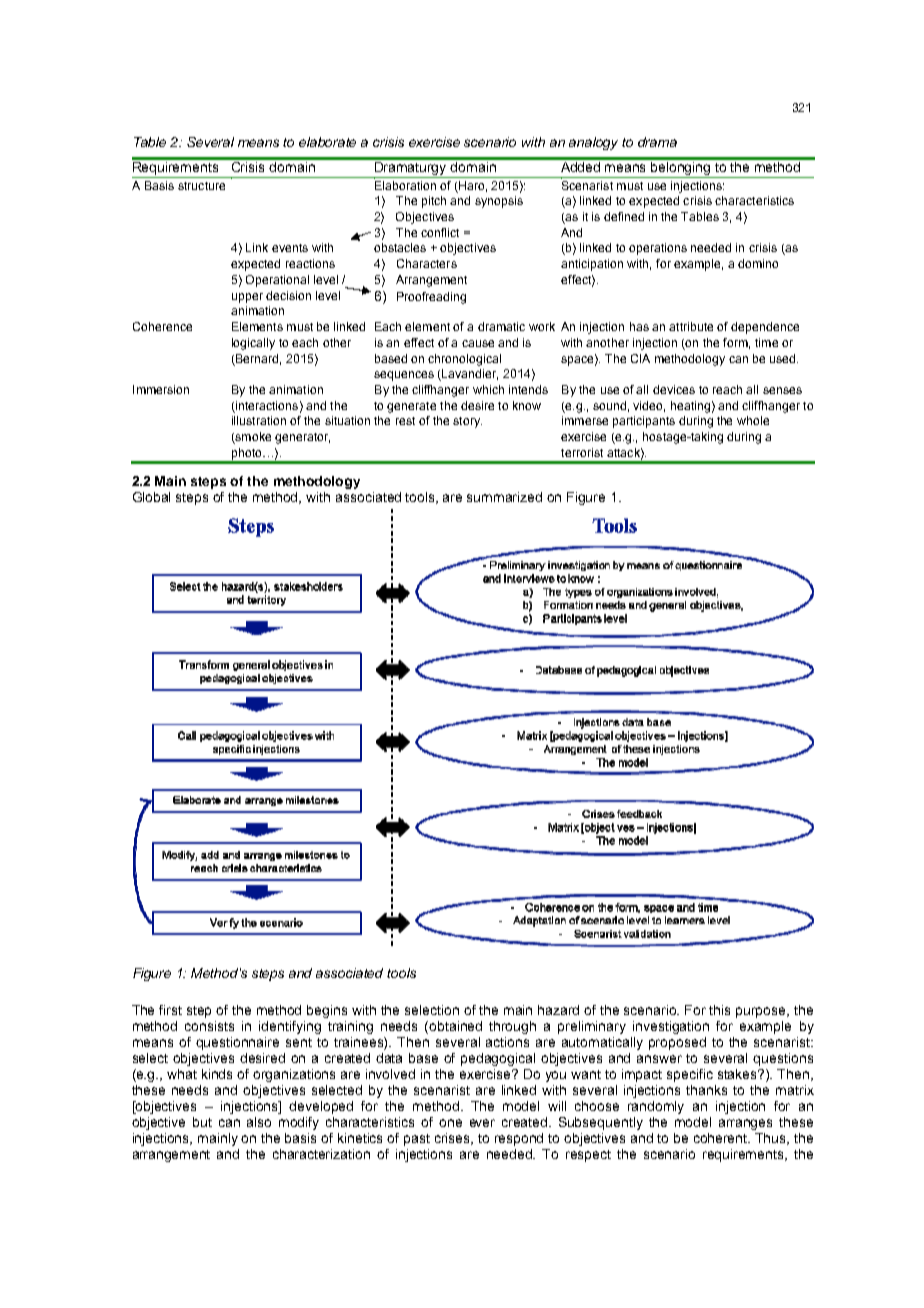 Image resolution: width=924 pixels, height=1308 pixels. What do you see at coordinates (450, 1123) in the image?
I see `one` at bounding box center [450, 1123].
